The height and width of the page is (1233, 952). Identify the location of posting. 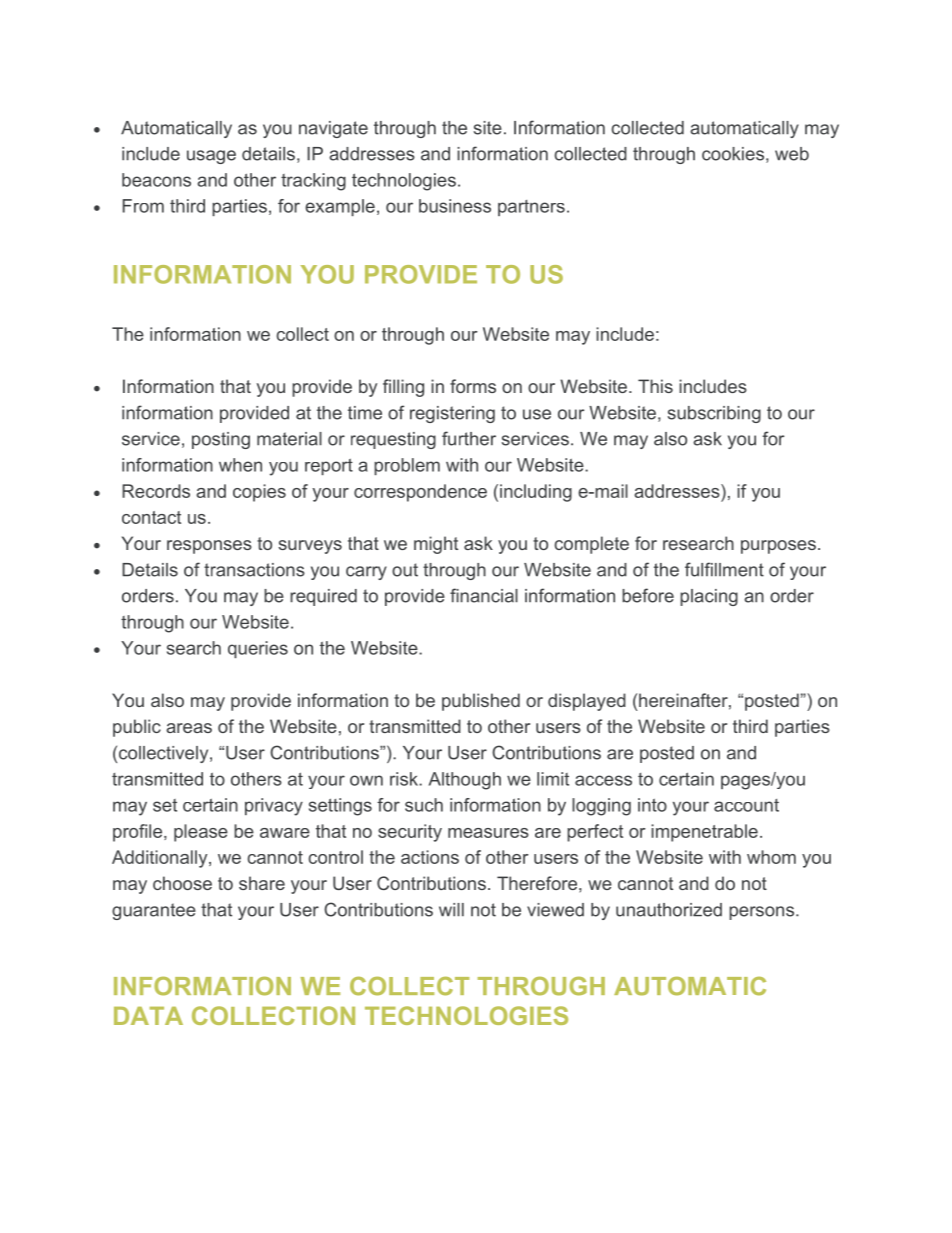
(221, 440).
